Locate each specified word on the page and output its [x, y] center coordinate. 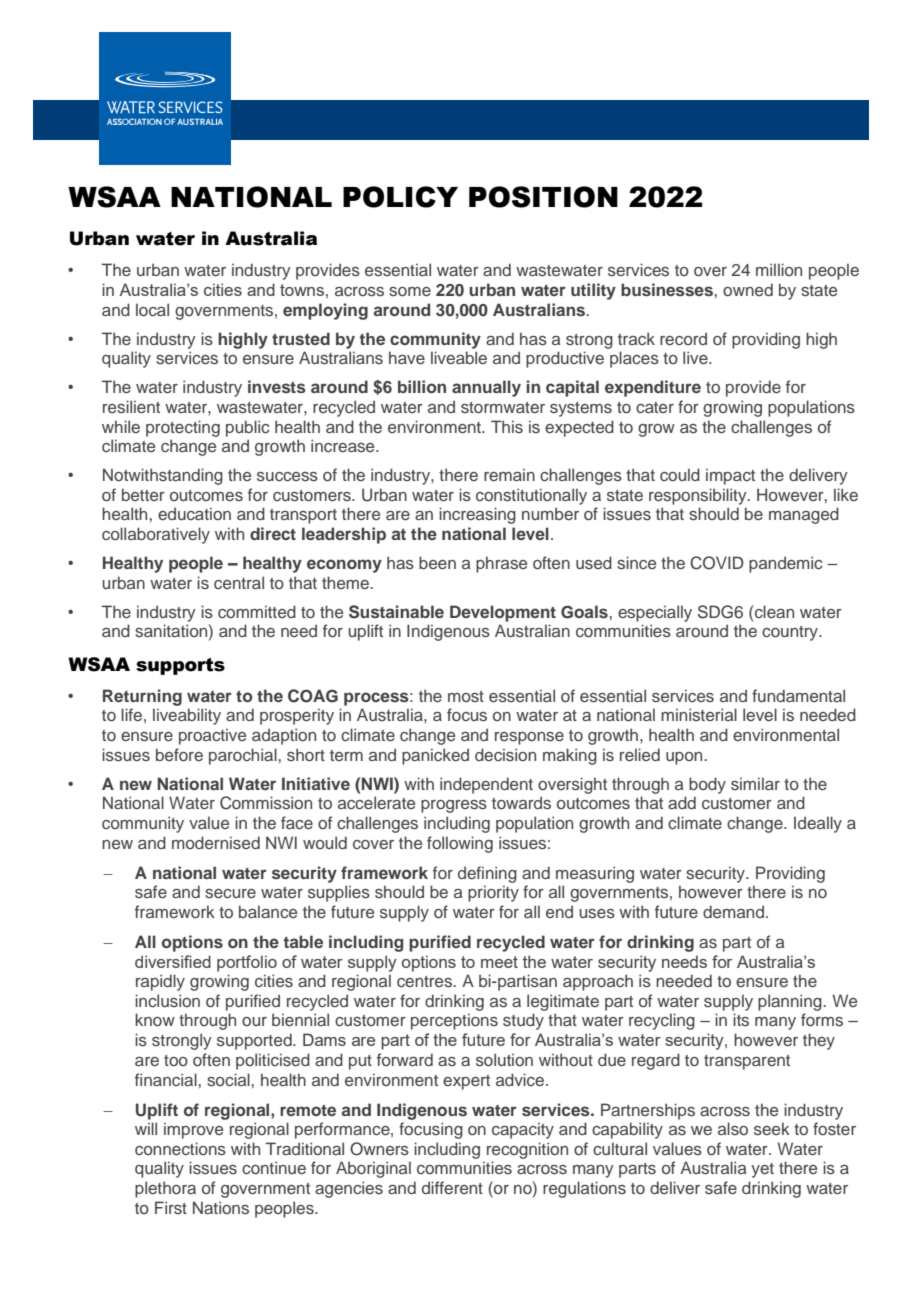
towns [302, 290]
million [779, 269]
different [452, 1187]
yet [762, 1170]
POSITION [543, 197]
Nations [221, 1207]
